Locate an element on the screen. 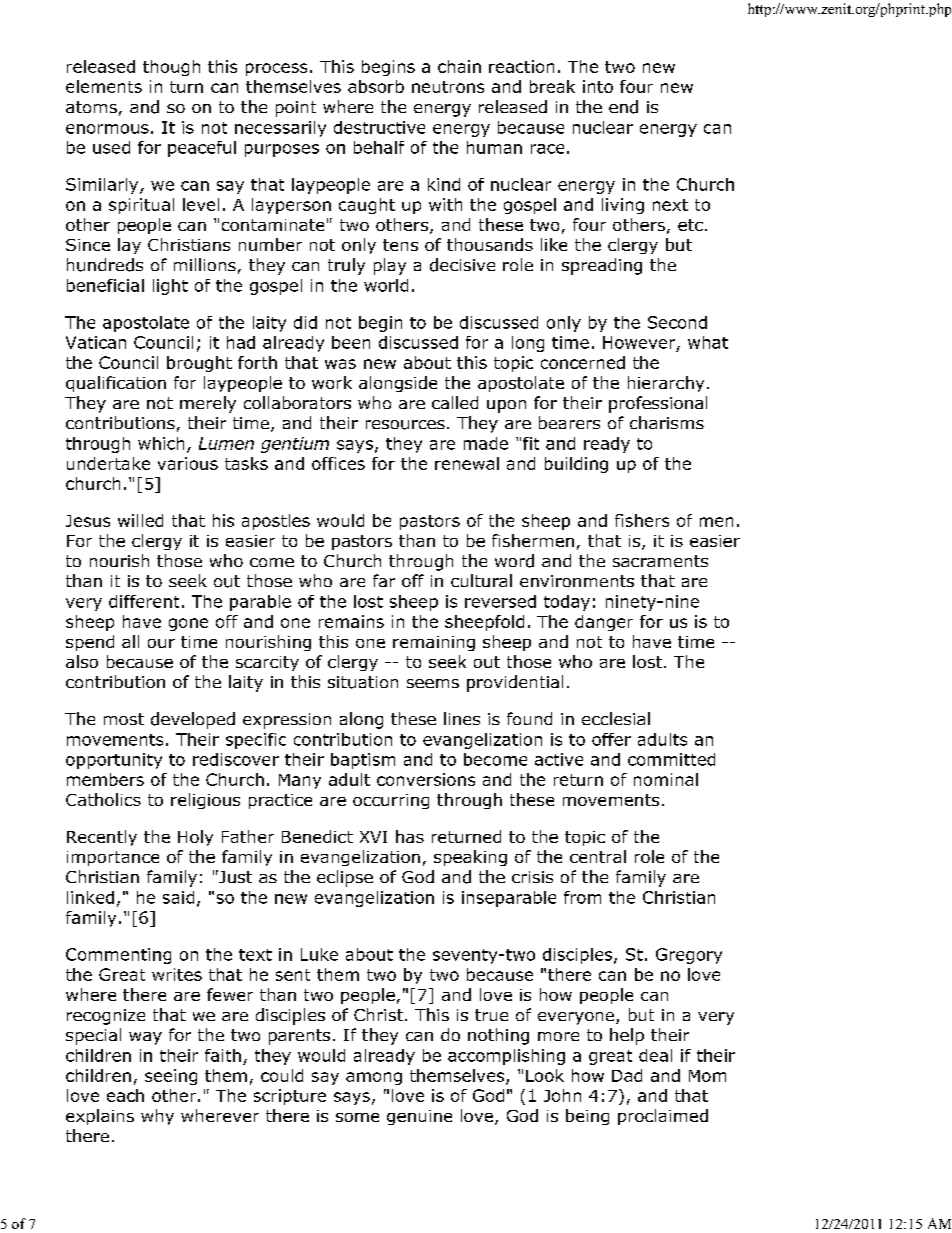 Image resolution: width=952 pixels, height=1233 pixels. into is located at coordinates (598, 86).
